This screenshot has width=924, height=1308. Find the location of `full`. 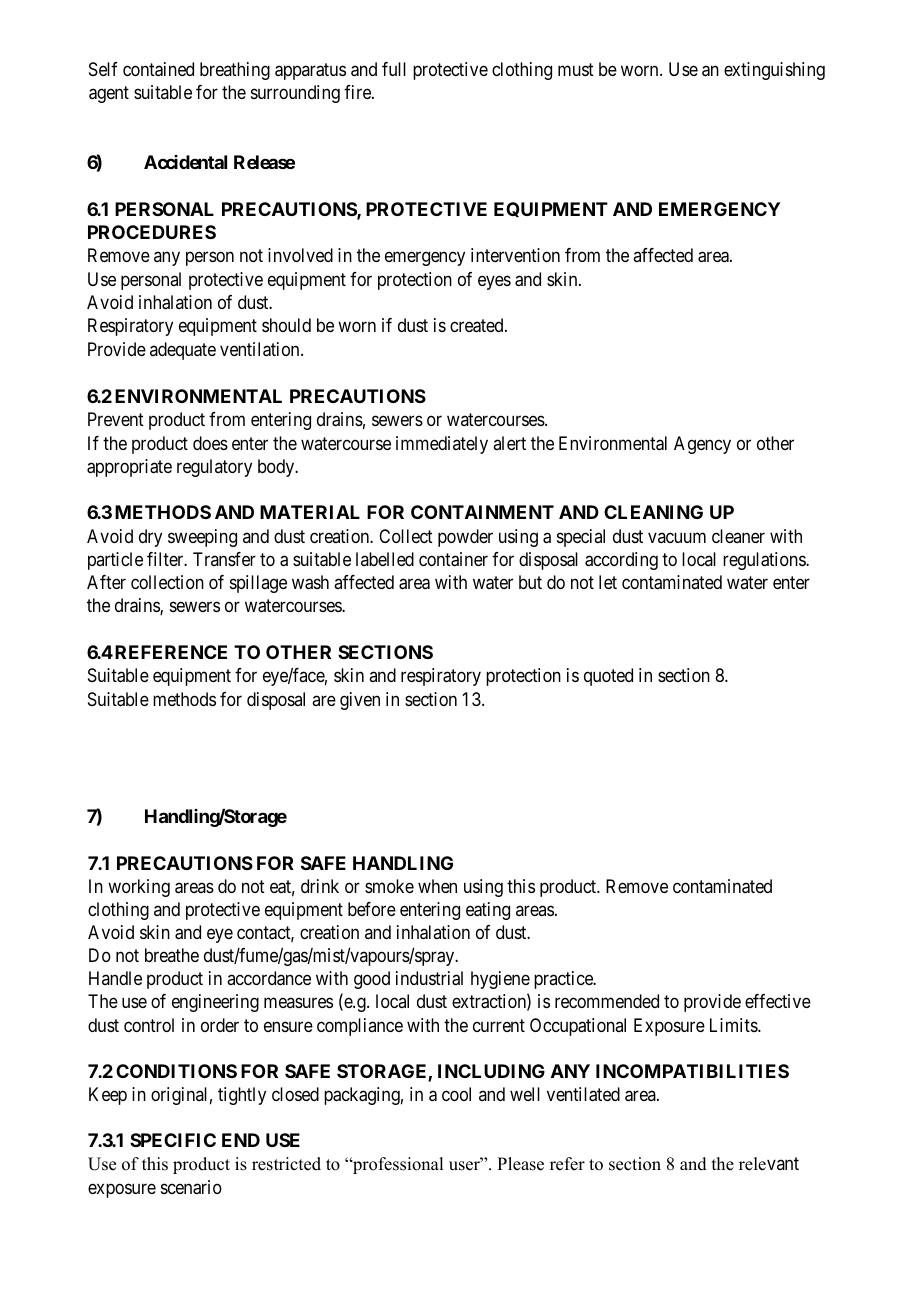

full is located at coordinates (394, 69).
